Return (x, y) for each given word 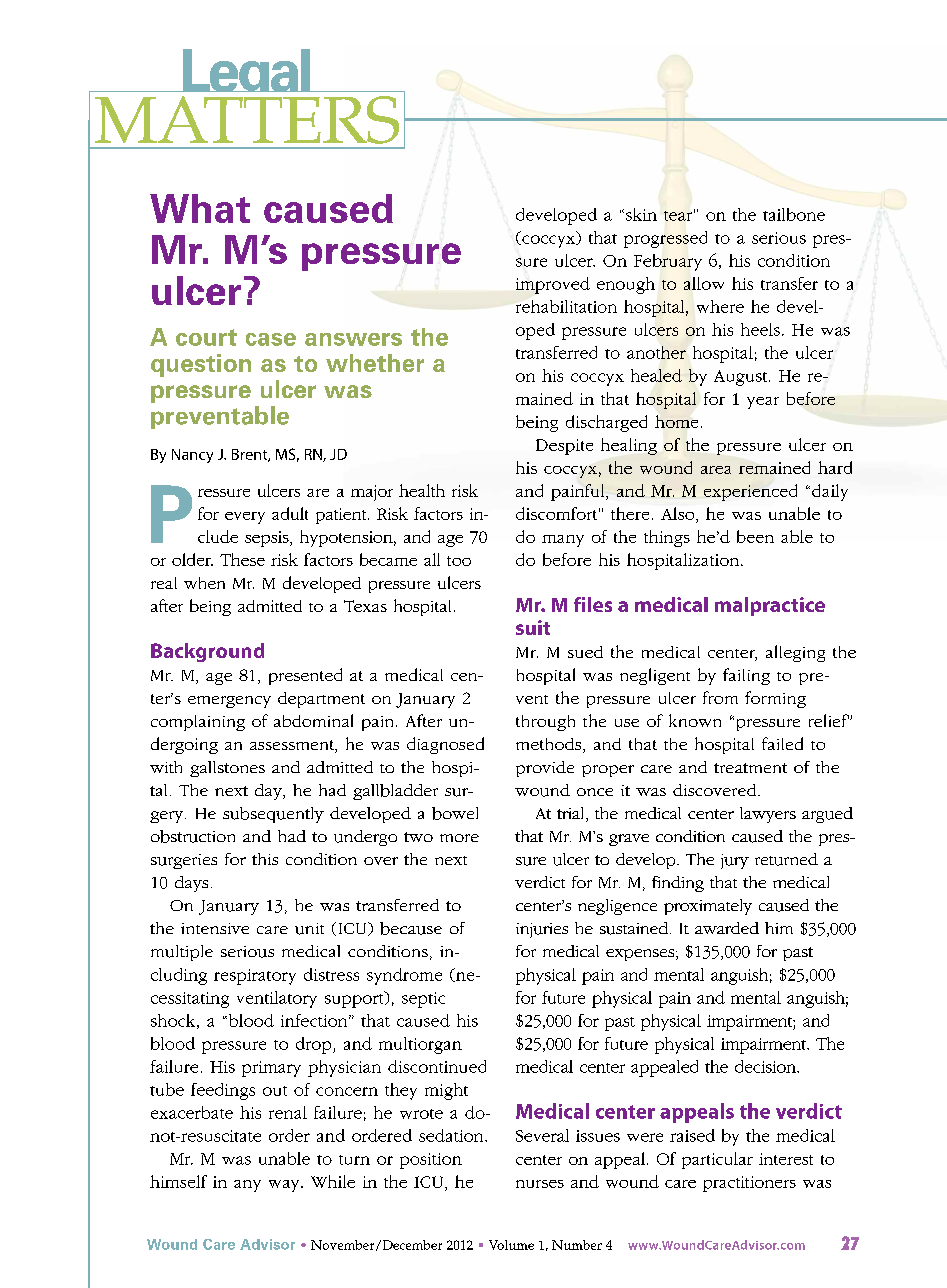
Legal (246, 77)
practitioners (749, 1184)
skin (640, 214)
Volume (511, 1245)
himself (178, 1181)
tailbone (794, 214)
